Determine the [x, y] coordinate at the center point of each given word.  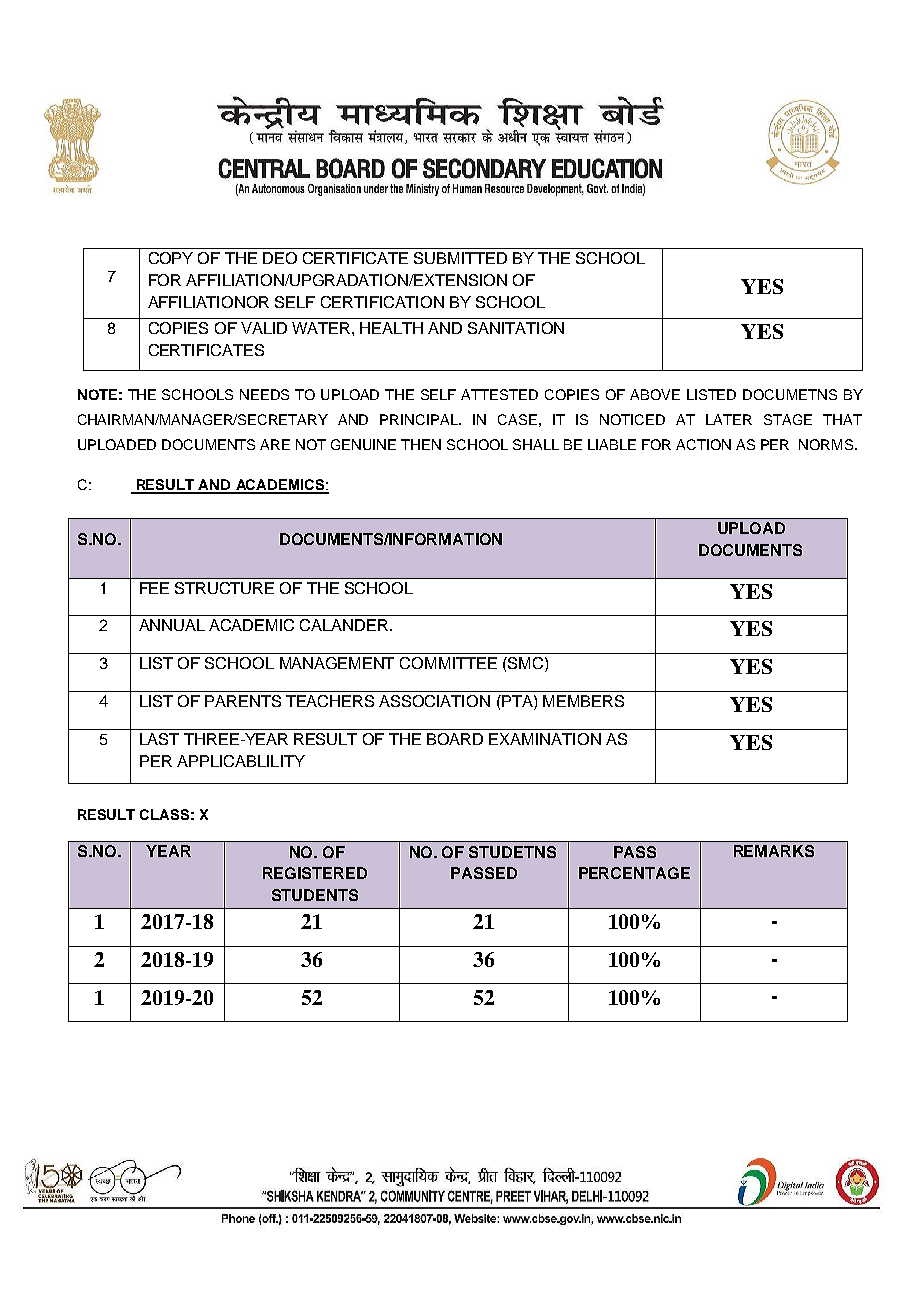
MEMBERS [583, 701]
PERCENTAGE [634, 873]
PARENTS [243, 701]
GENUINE [363, 444]
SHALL [536, 444]
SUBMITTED [460, 258]
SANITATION [516, 328]
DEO [280, 258]
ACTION [703, 444]
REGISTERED [315, 873]
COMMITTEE [448, 663]
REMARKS [774, 851]
